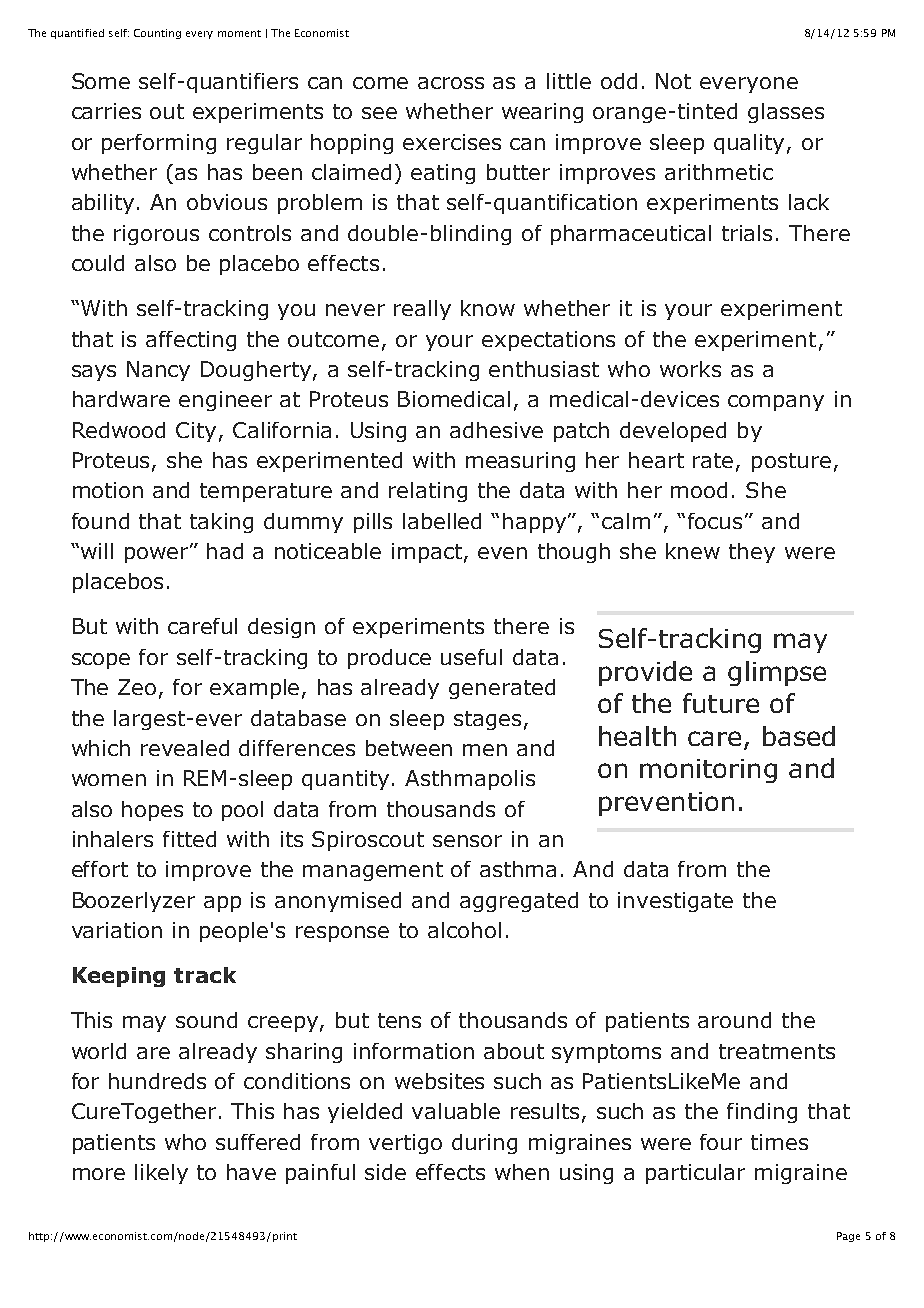 This document has height=1308, width=924. What do you see at coordinates (791, 462) in the document?
I see `posture` at bounding box center [791, 462].
